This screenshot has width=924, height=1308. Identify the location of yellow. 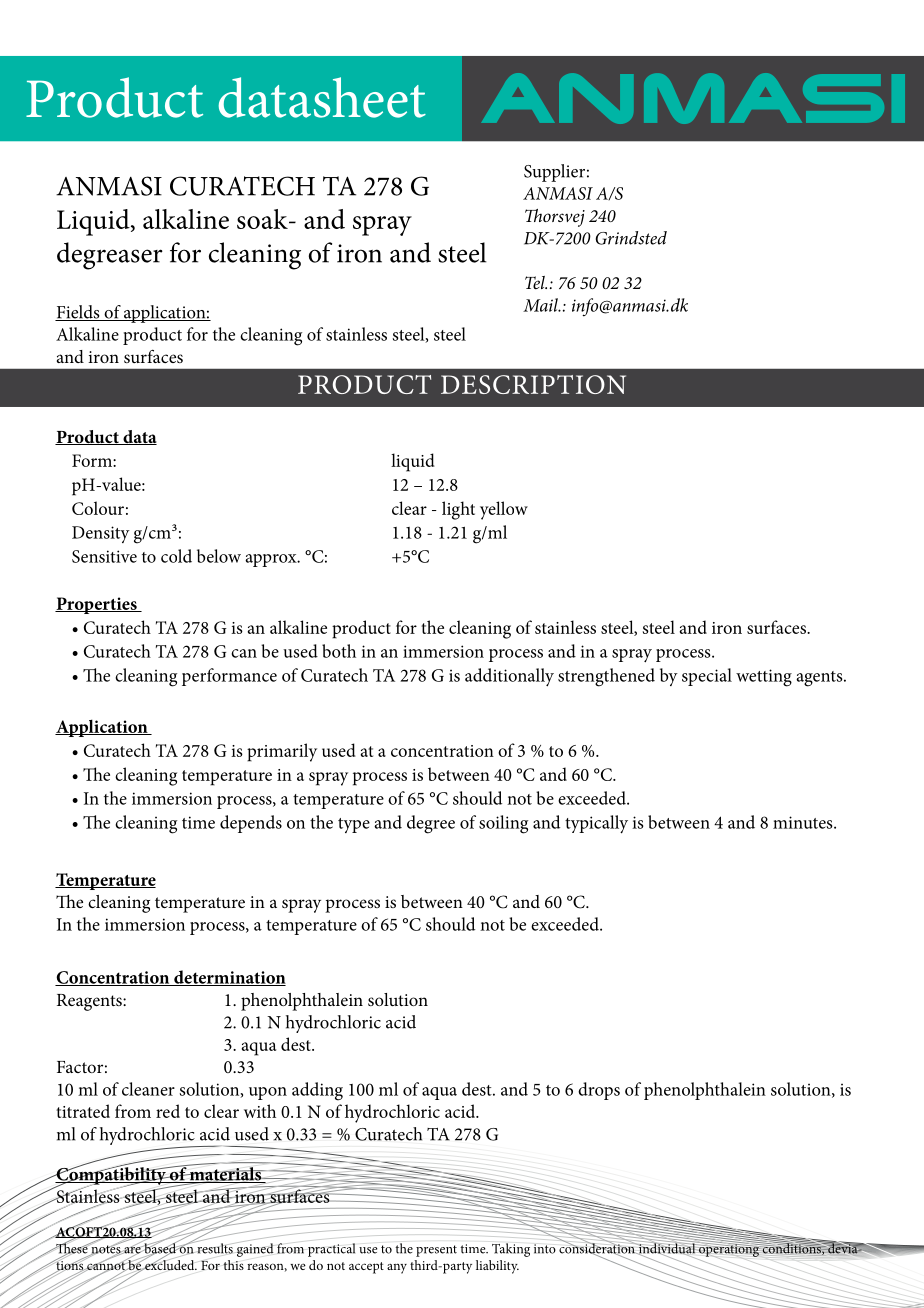
(504, 510).
